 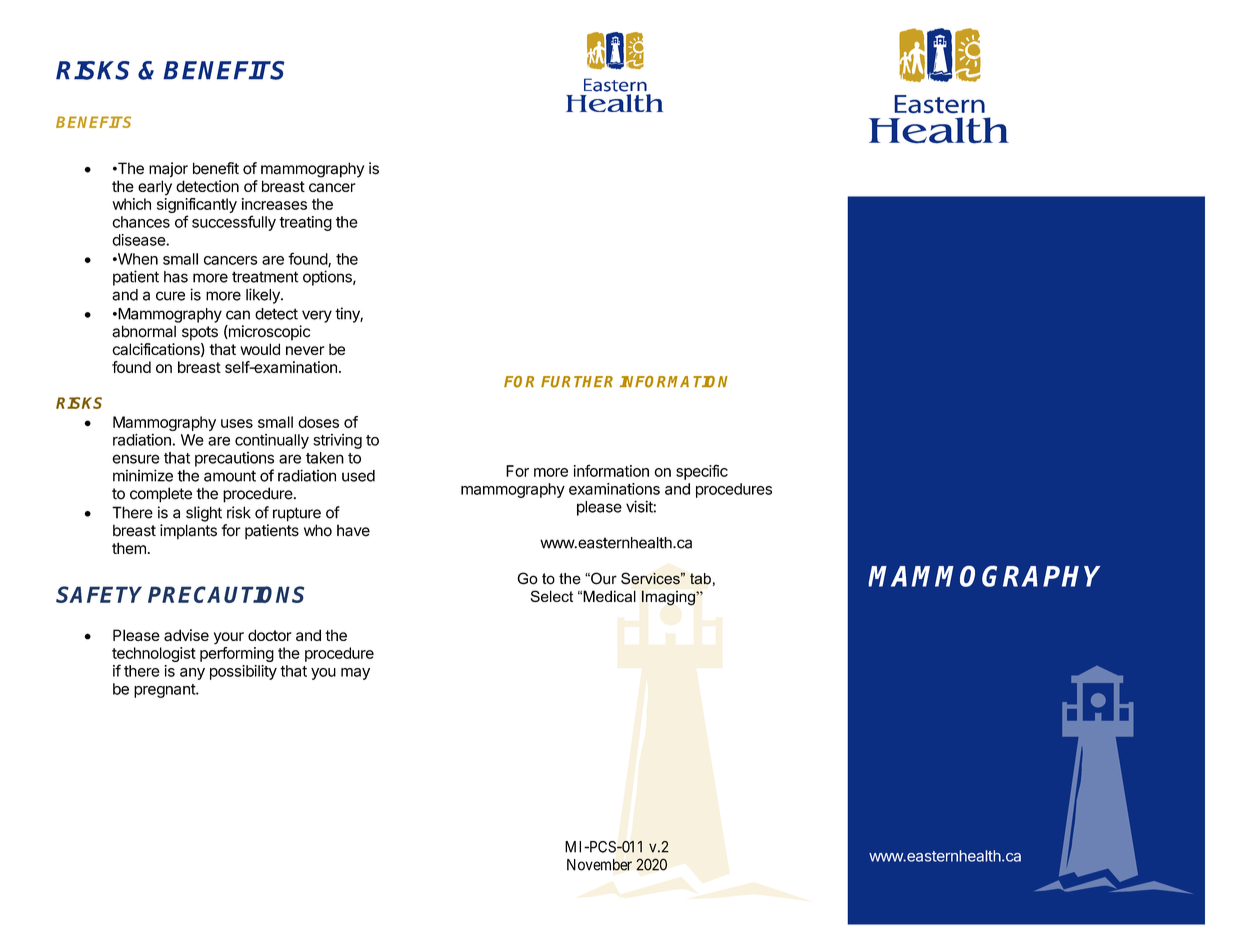 What do you see at coordinates (669, 598) in the screenshot?
I see `Imaging` at bounding box center [669, 598].
